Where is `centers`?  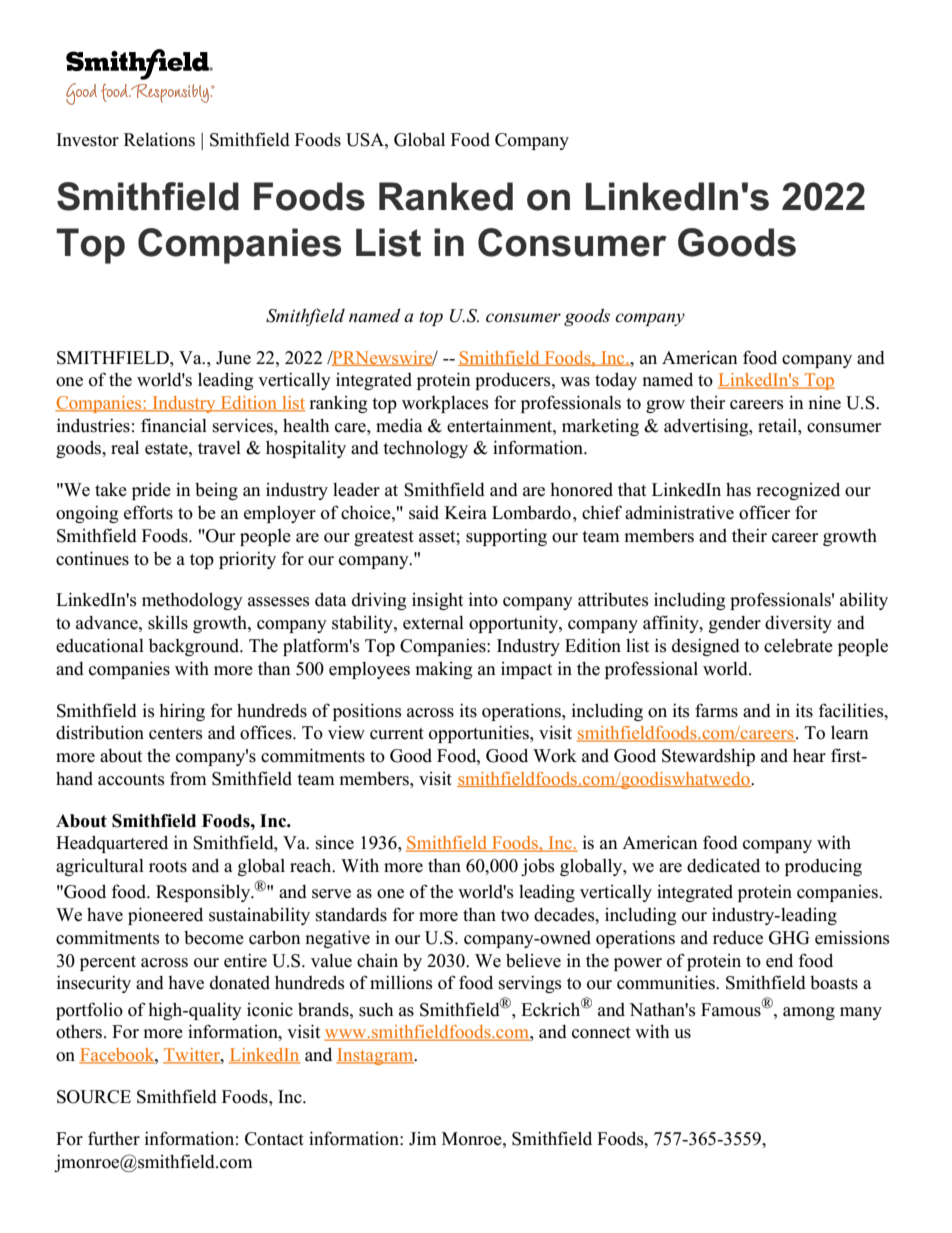 centers is located at coordinates (176, 734).
